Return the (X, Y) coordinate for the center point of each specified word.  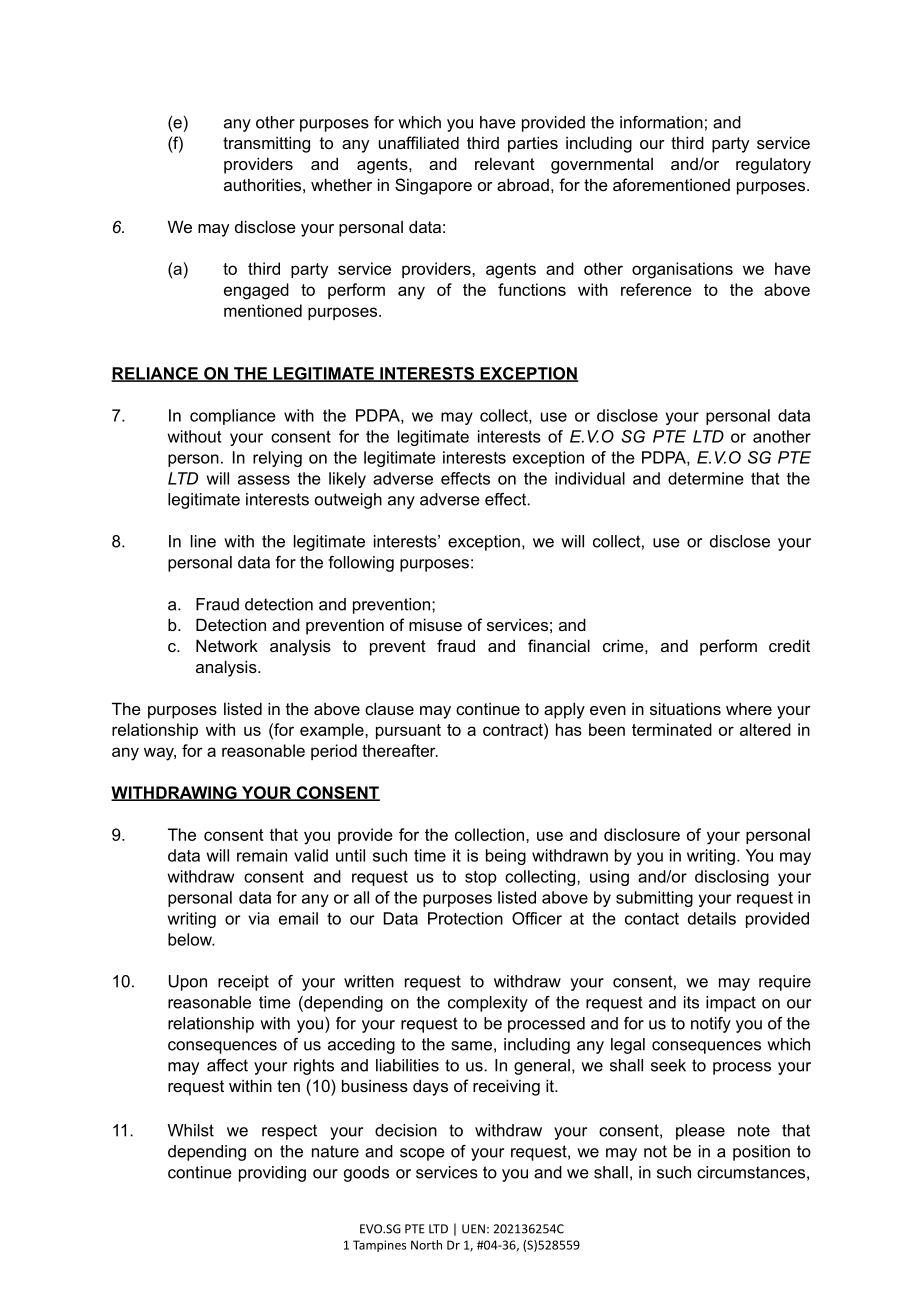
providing (272, 1174)
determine (706, 478)
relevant (505, 163)
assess (264, 480)
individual (590, 478)
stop (481, 878)
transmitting (266, 144)
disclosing (732, 878)
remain (262, 855)
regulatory (773, 166)
